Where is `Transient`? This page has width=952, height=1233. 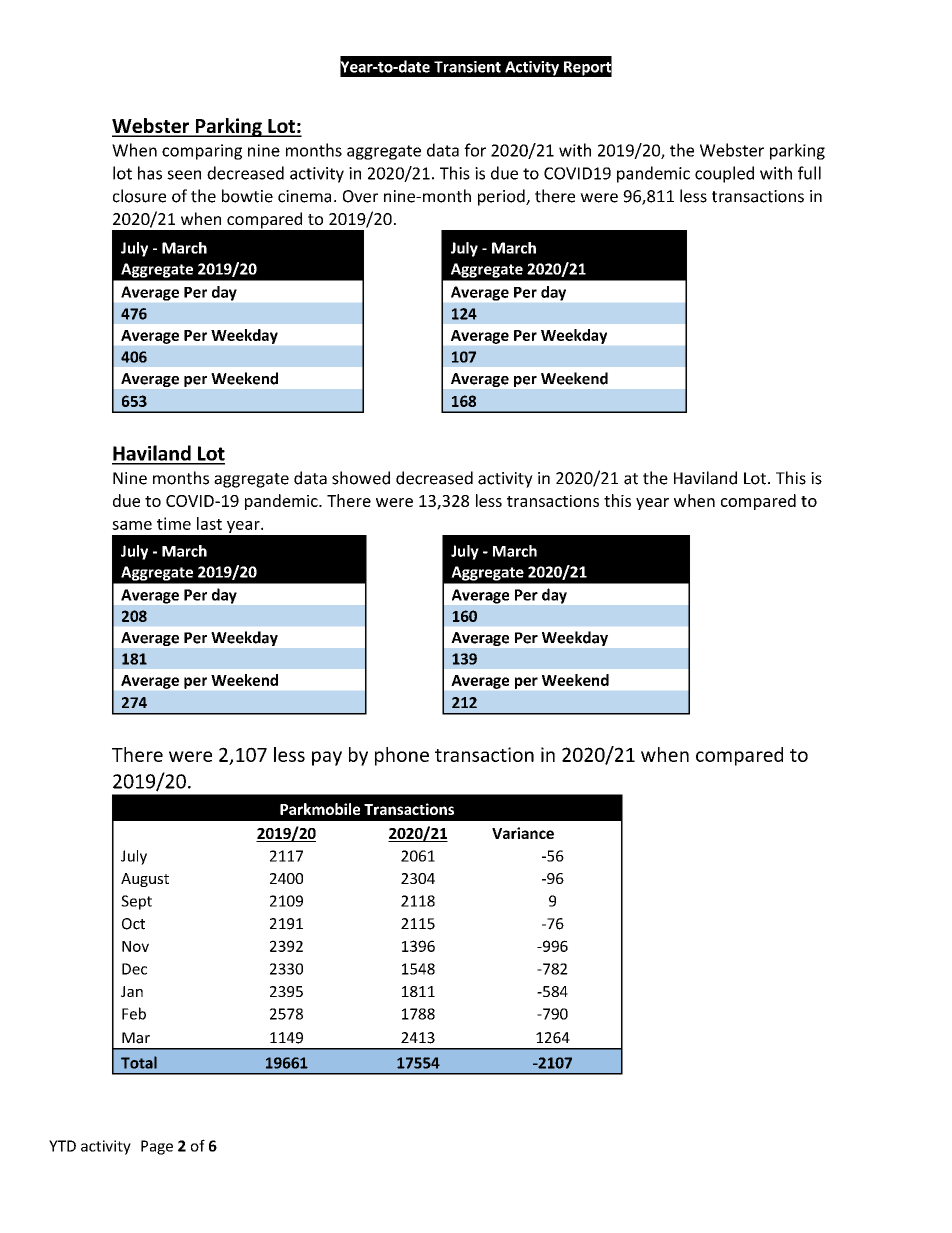
Transient is located at coordinates (467, 67).
